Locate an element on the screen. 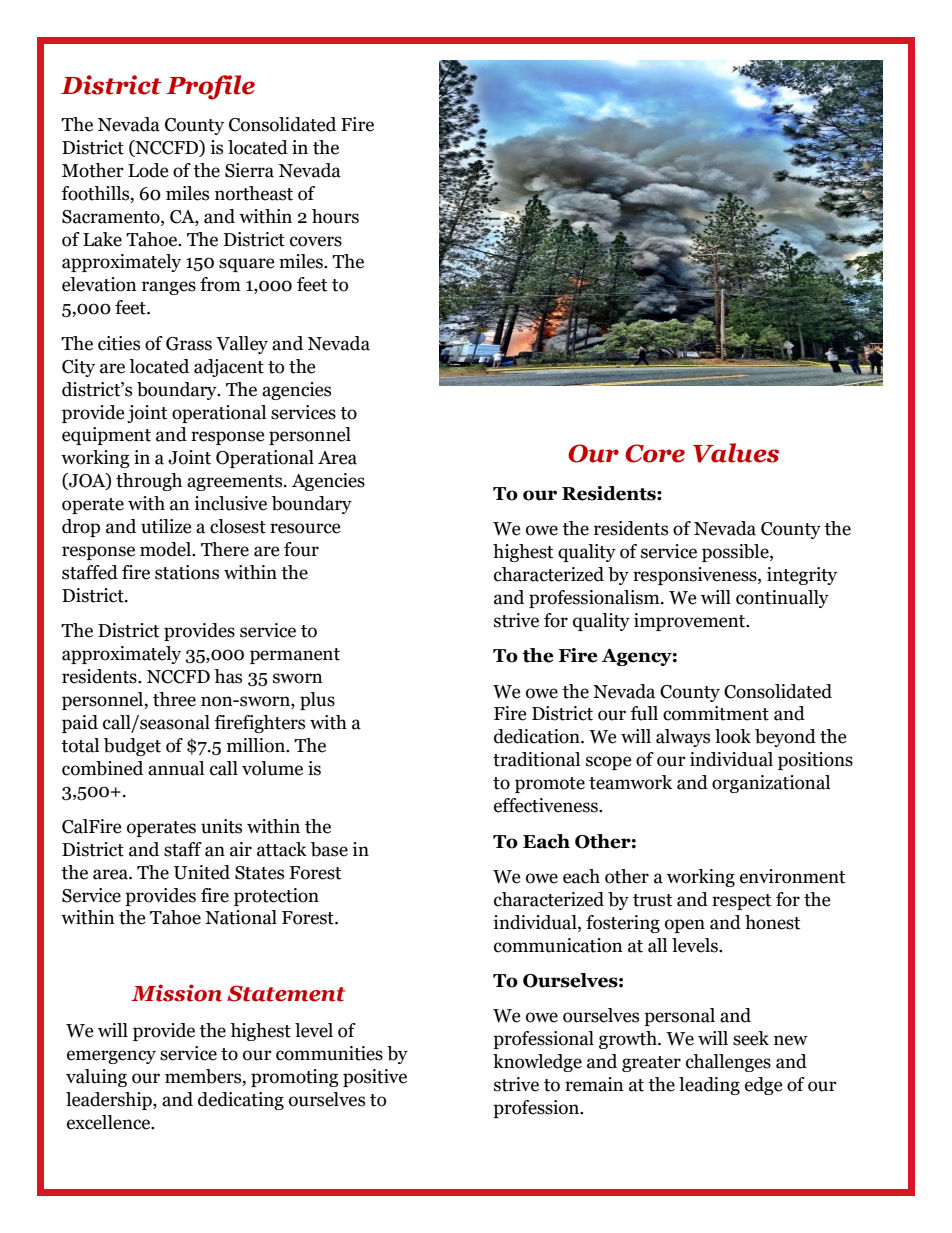 This screenshot has height=1233, width=952. emergency is located at coordinates (111, 1057).
